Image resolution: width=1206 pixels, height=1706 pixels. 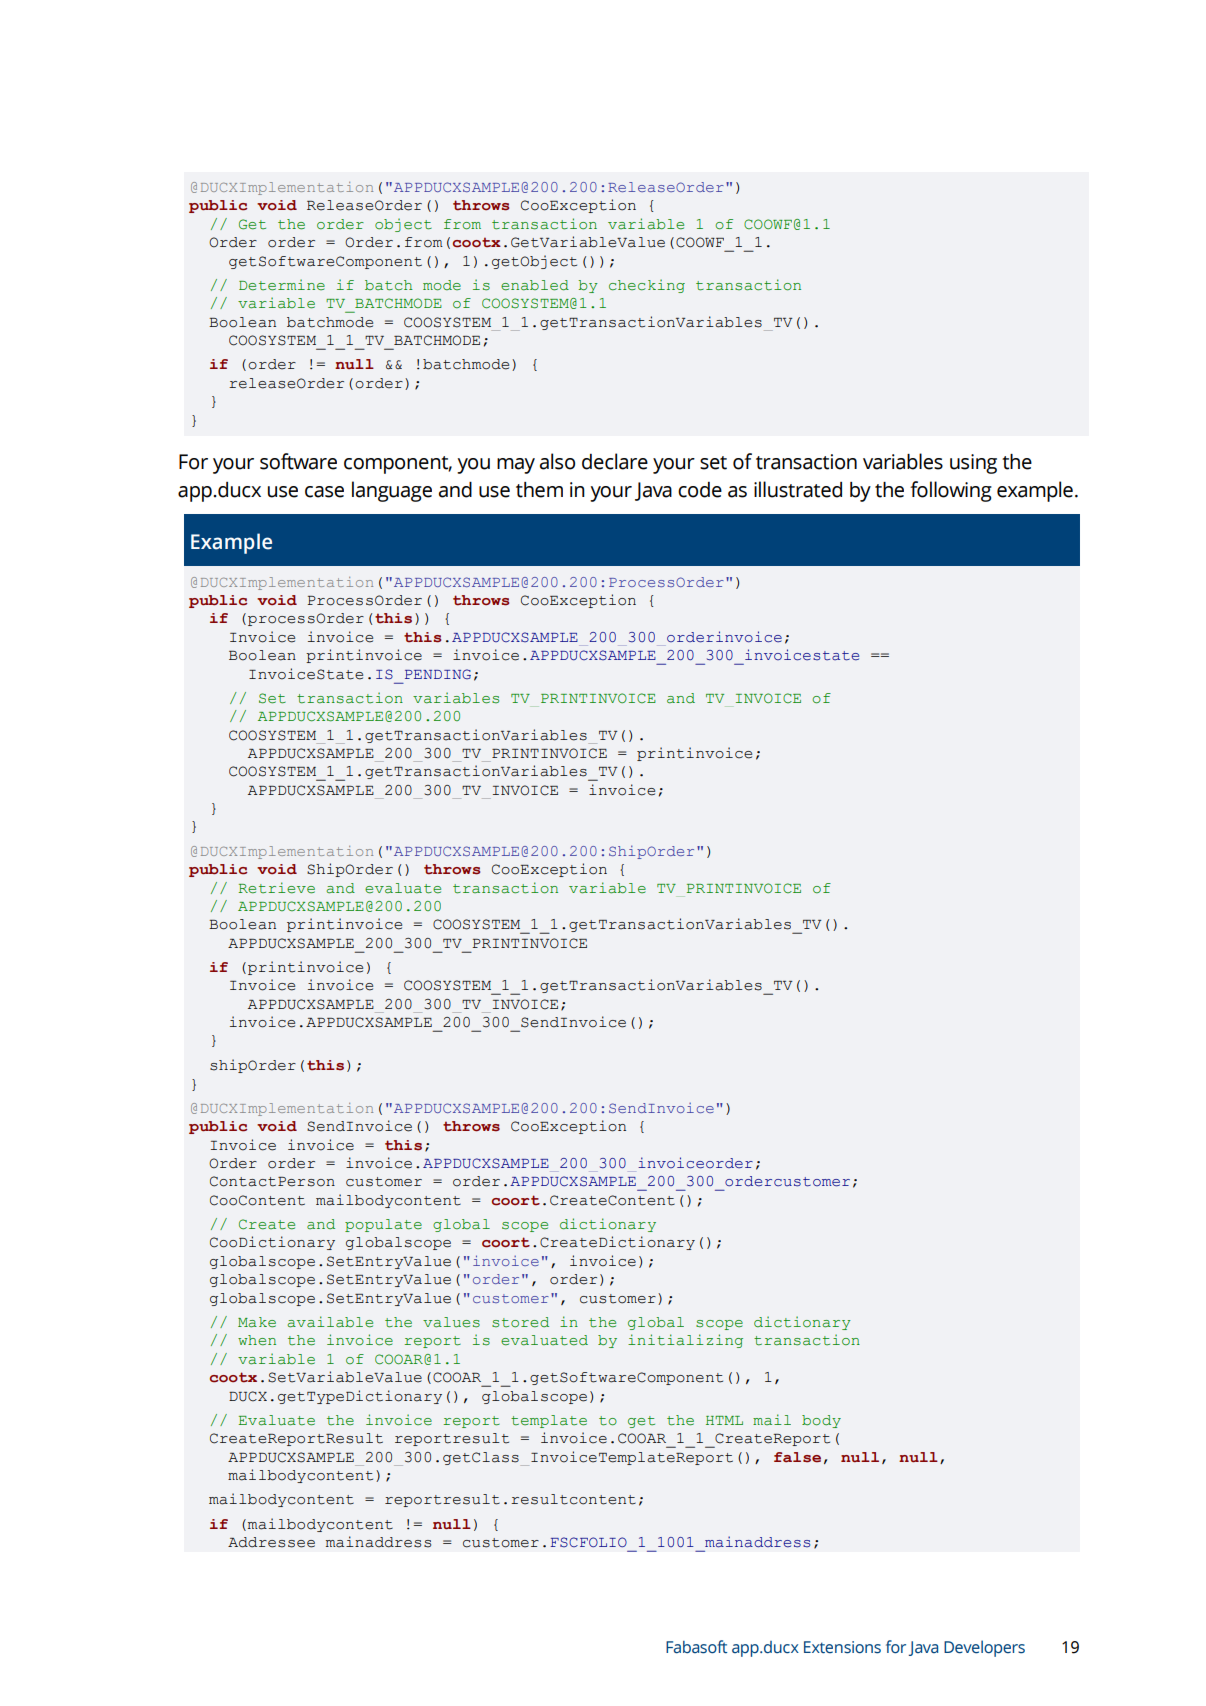 What do you see at coordinates (277, 888) in the page?
I see `Retrieve` at bounding box center [277, 888].
